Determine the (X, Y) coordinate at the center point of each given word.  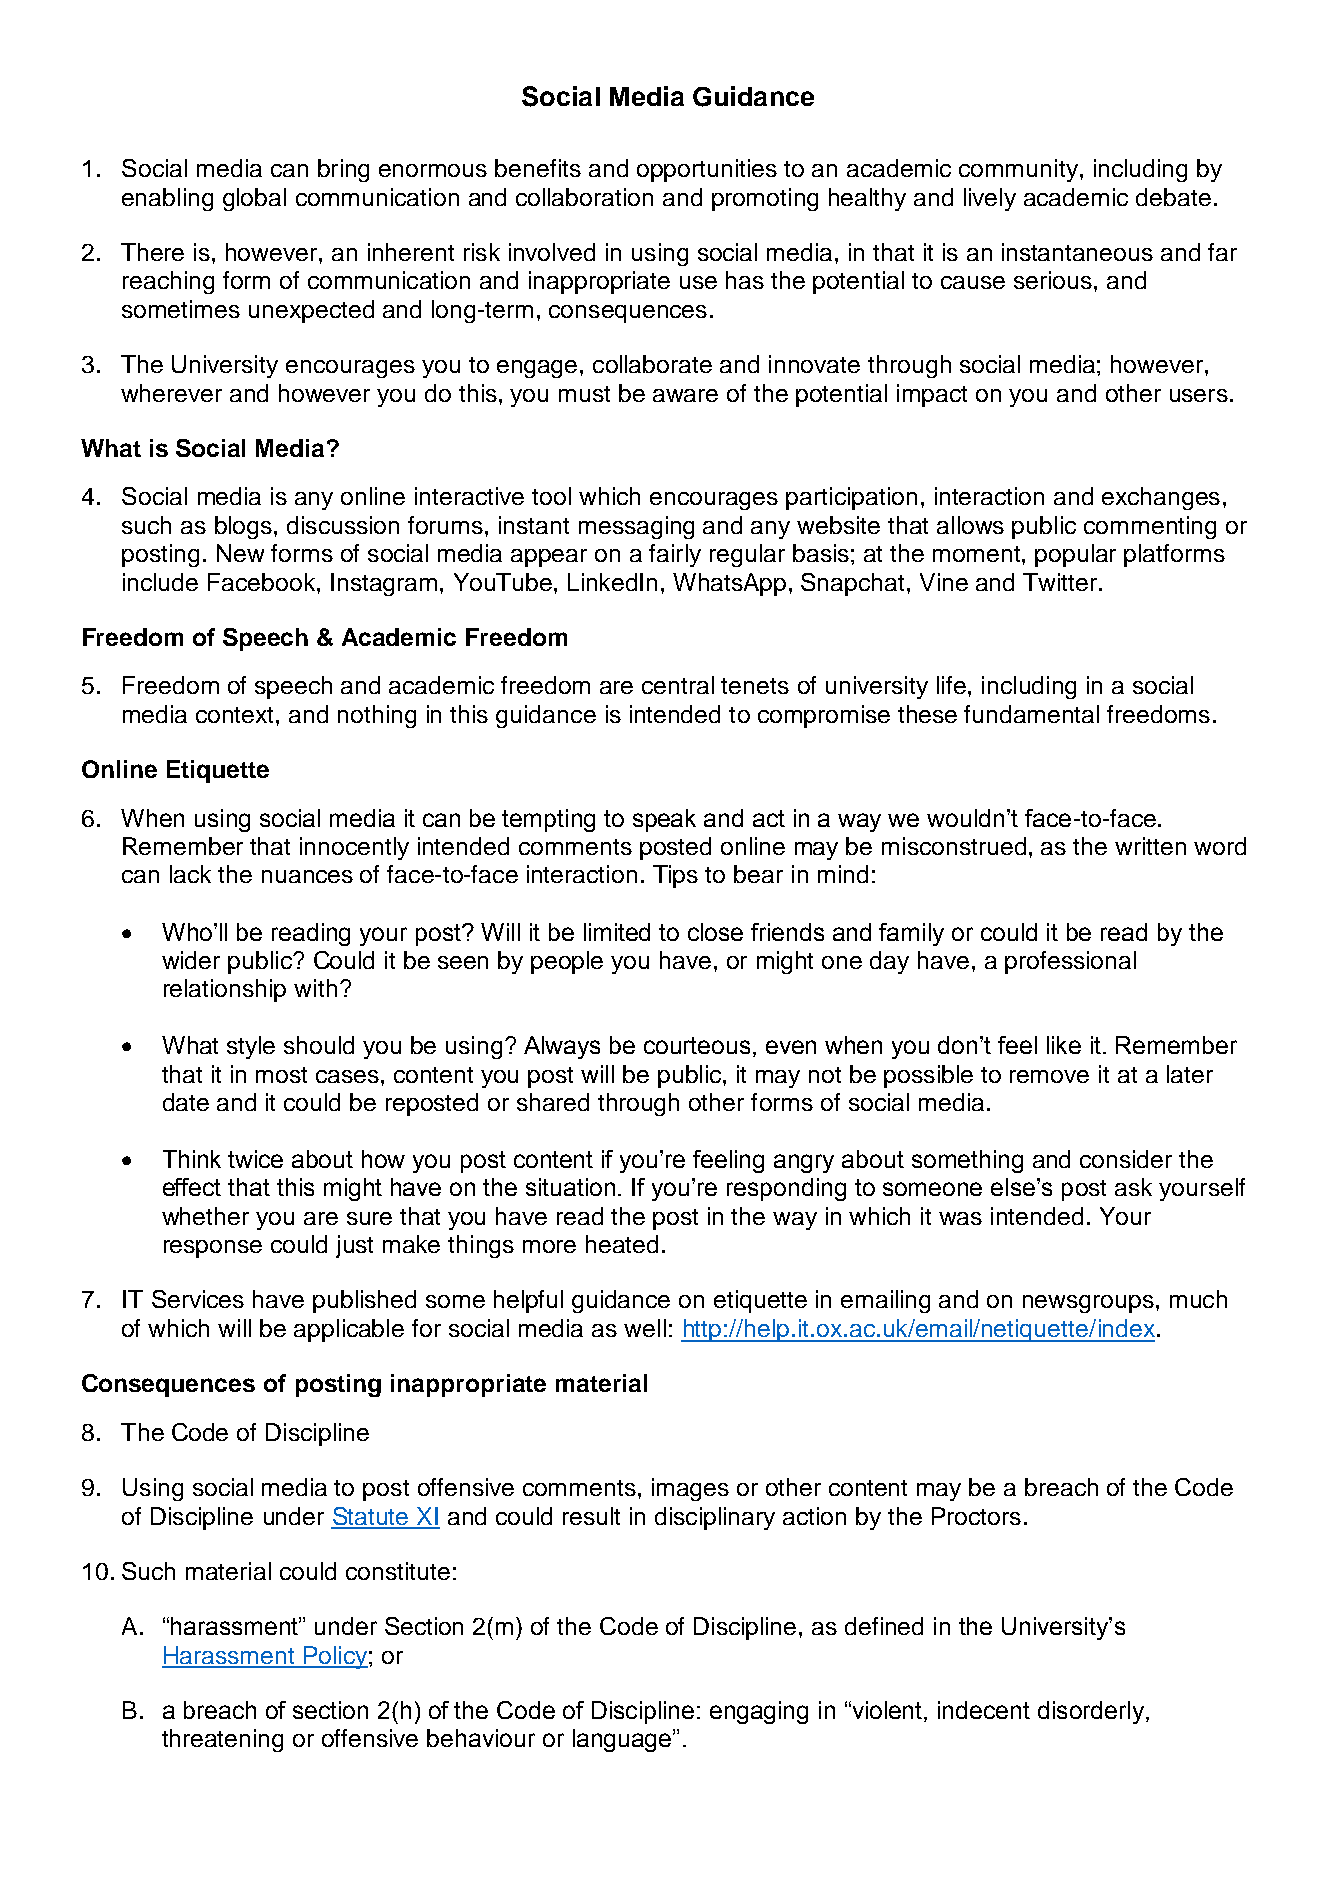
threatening (222, 1740)
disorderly (1091, 1712)
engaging (759, 1712)
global (254, 199)
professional (1070, 962)
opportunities (707, 170)
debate (1173, 197)
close (715, 932)
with (315, 988)
